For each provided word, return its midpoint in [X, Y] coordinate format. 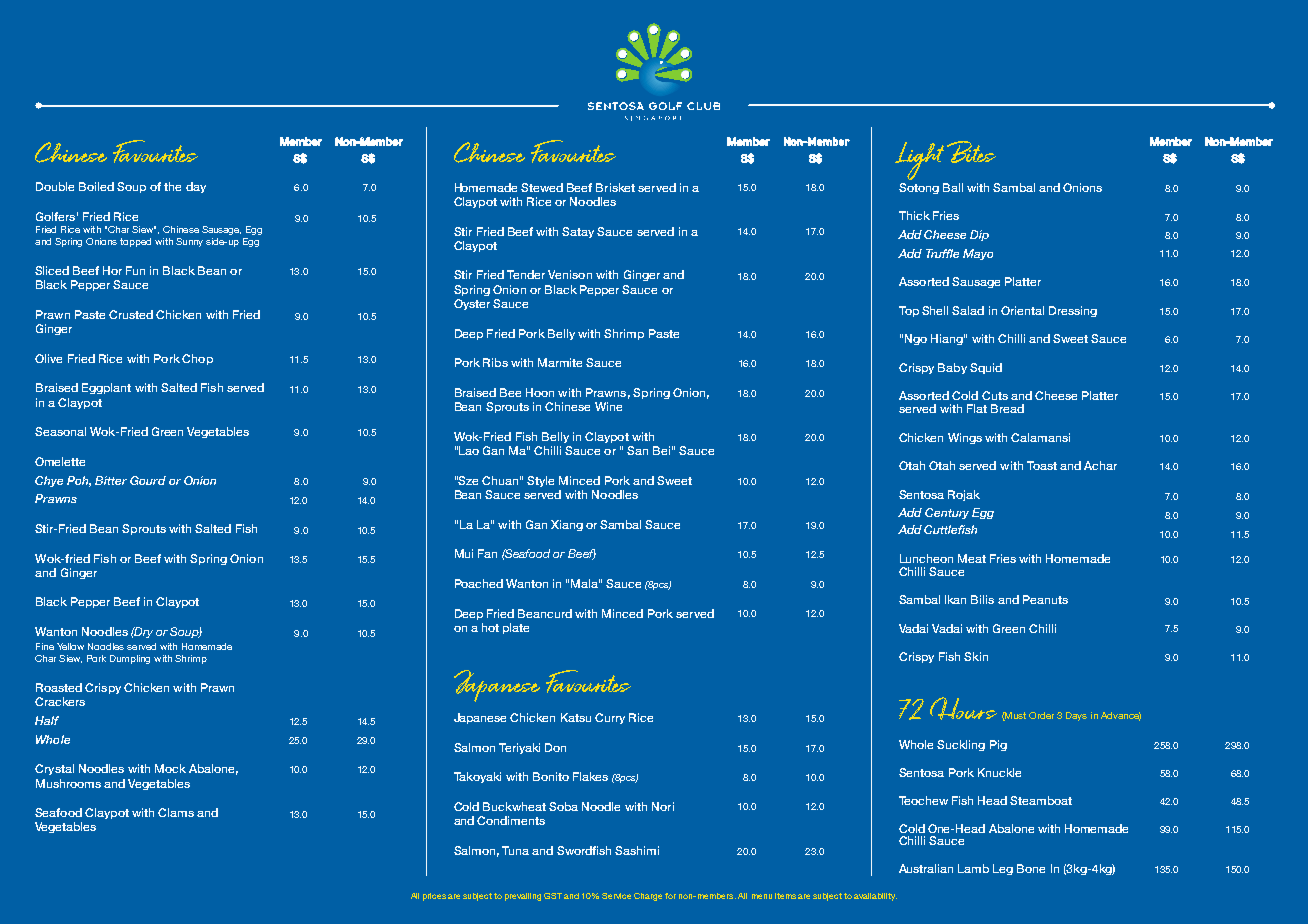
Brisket [615, 187]
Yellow [70, 646]
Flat [977, 408]
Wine [608, 406]
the [172, 186]
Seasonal [60, 431]
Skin [976, 656]
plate [516, 628]
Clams [176, 812]
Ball [953, 187]
